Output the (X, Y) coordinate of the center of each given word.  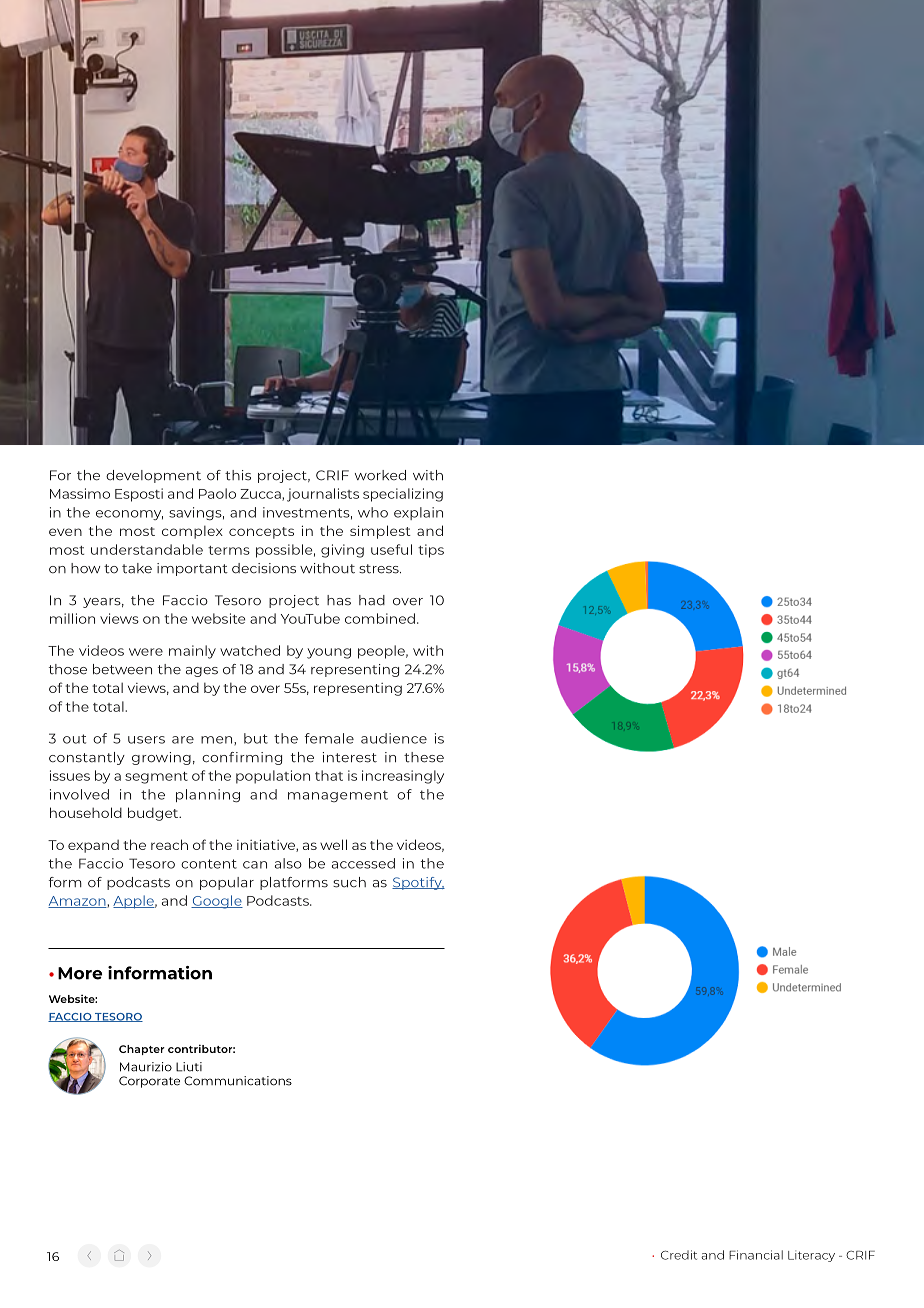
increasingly (403, 777)
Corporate (149, 1082)
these (424, 757)
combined (380, 618)
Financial (756, 1255)
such (349, 882)
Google (217, 902)
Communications (238, 1081)
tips (431, 551)
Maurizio (146, 1067)
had (372, 600)
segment (156, 778)
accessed (363, 863)
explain (418, 513)
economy (129, 515)
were (146, 652)
